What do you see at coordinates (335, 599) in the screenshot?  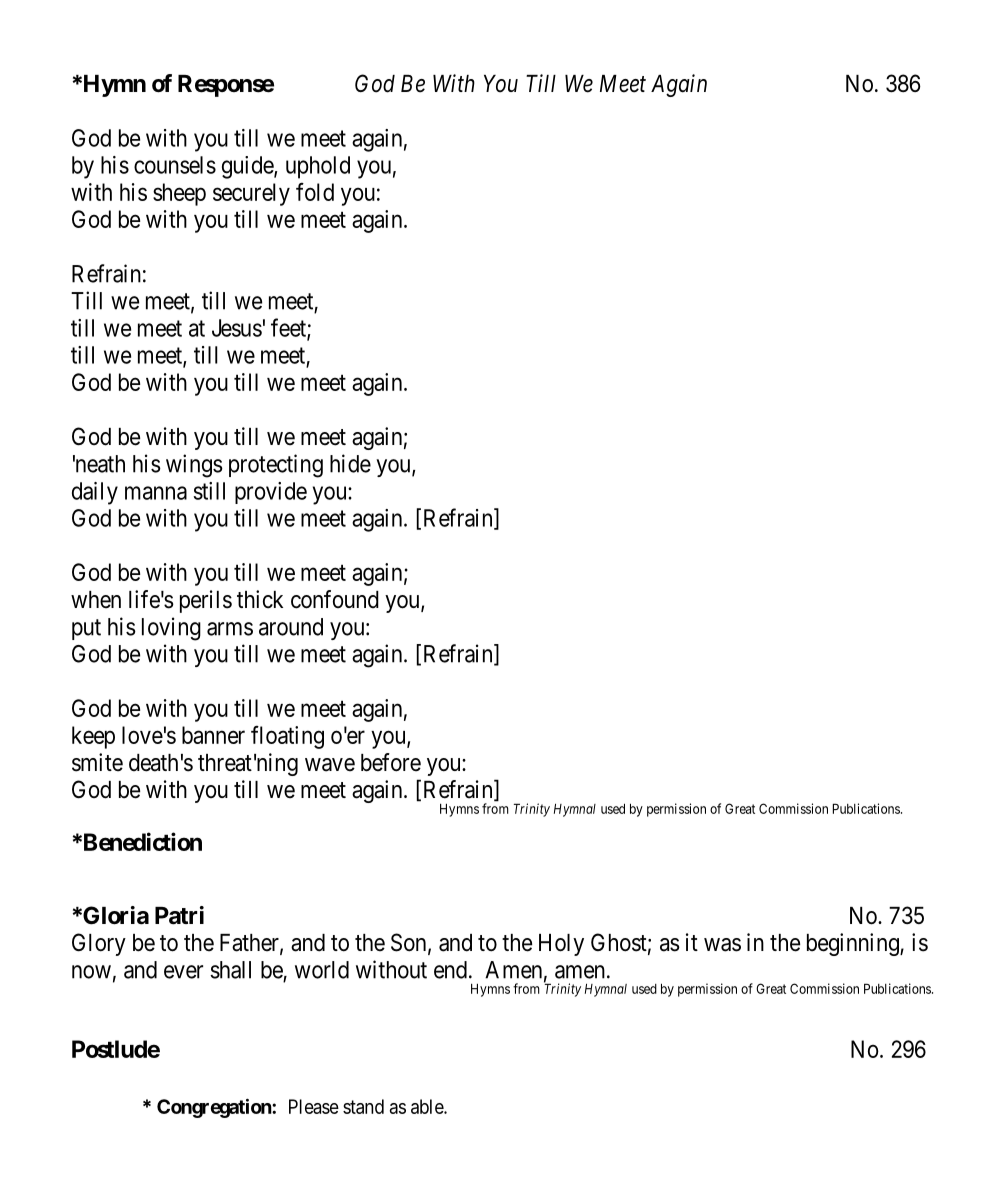 I see `confound` at bounding box center [335, 599].
